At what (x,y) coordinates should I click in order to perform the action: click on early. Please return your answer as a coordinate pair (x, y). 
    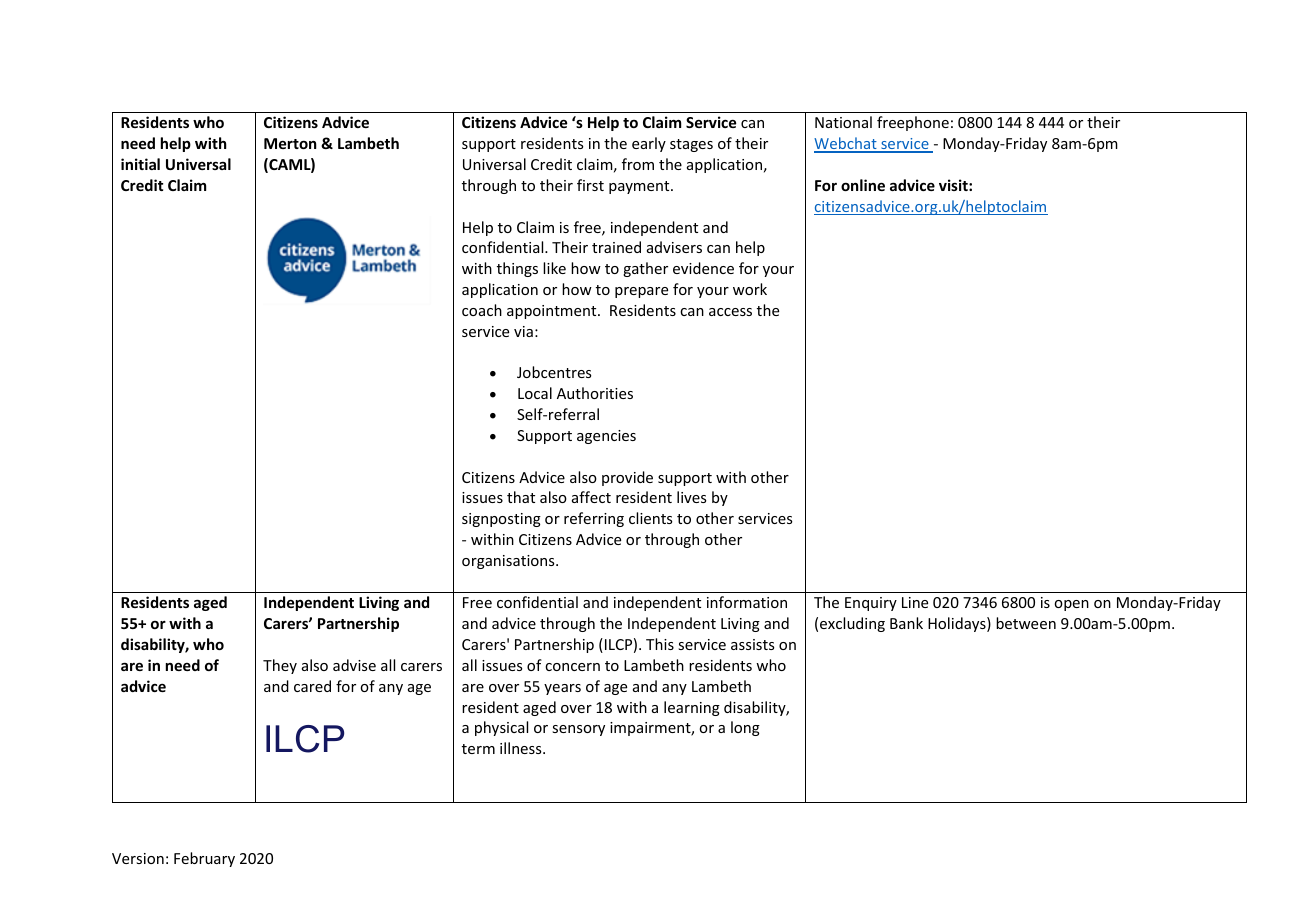
    Looking at the image, I should click on (649, 144).
